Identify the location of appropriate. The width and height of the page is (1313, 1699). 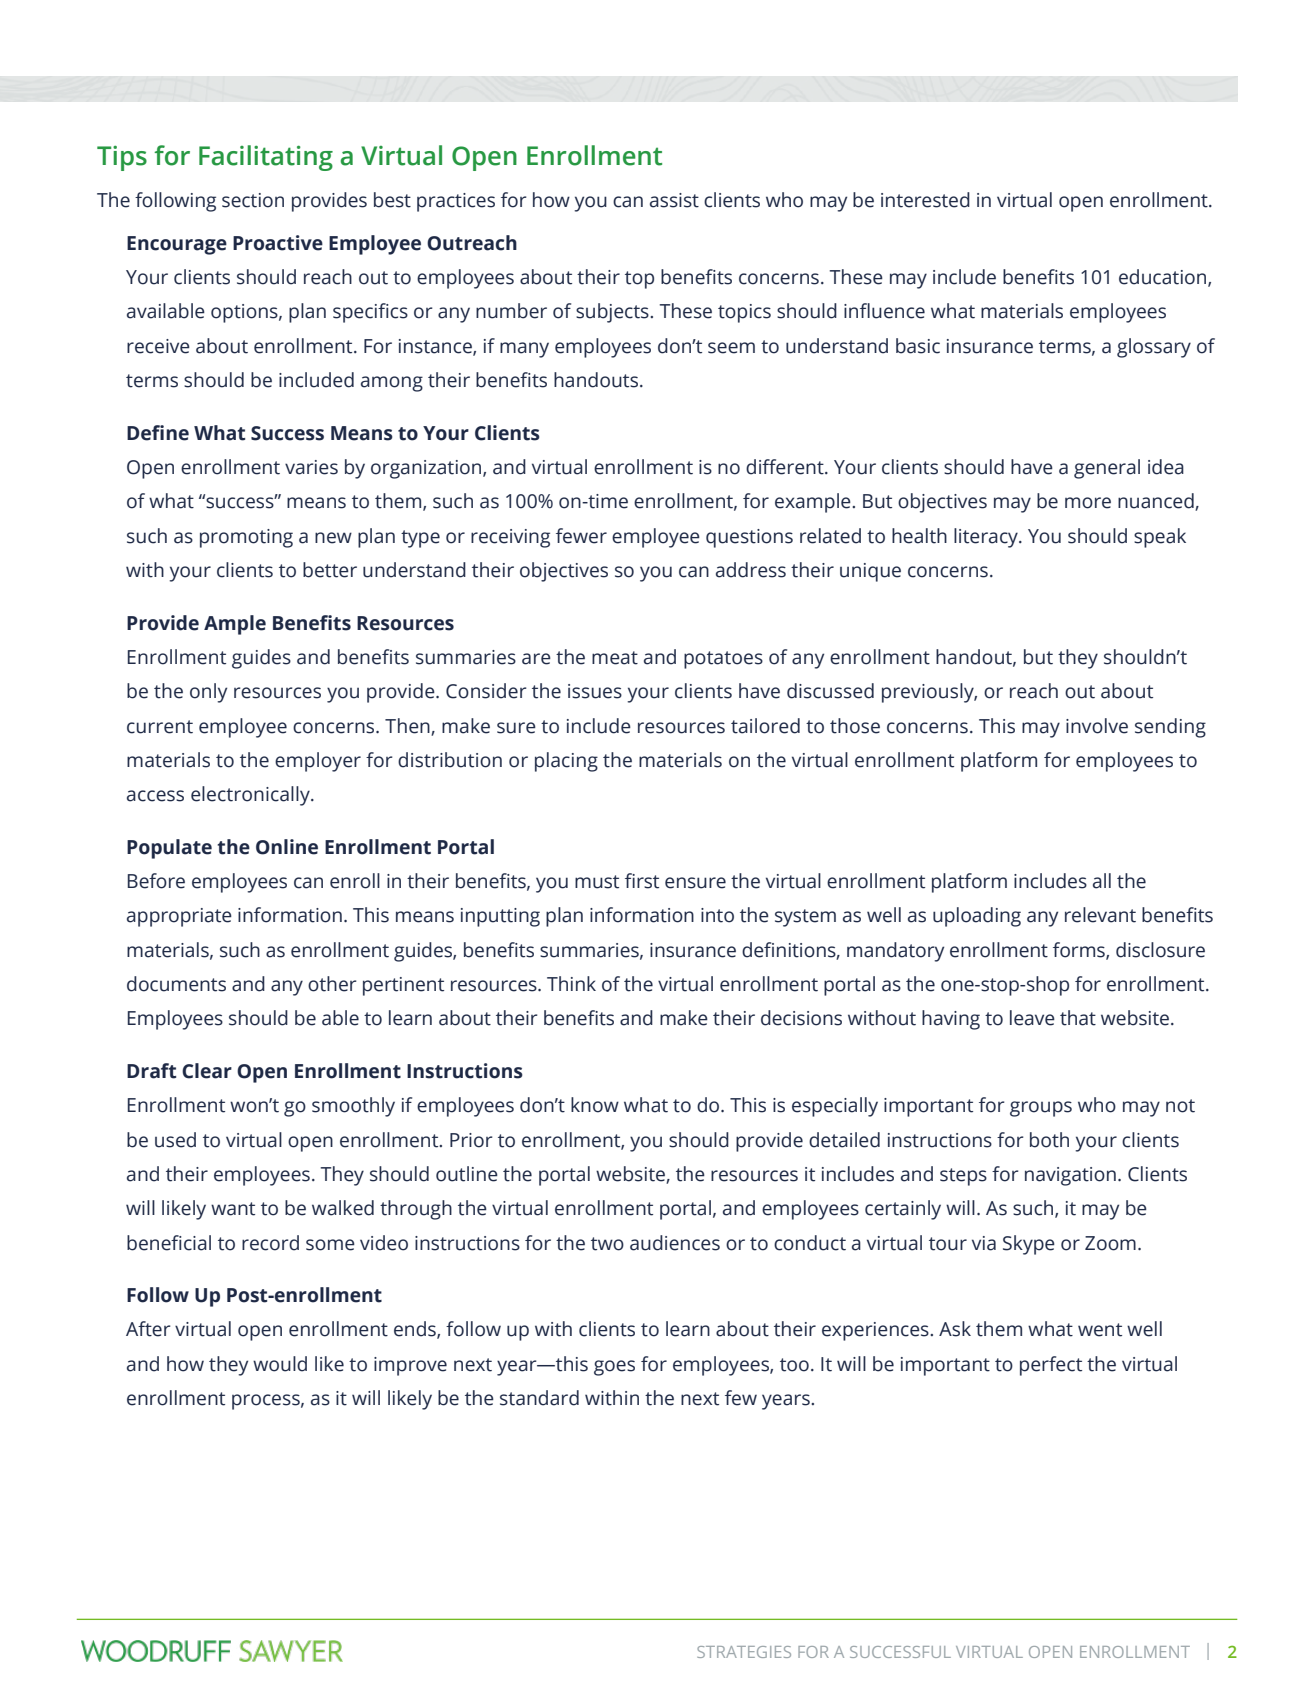
(179, 917).
